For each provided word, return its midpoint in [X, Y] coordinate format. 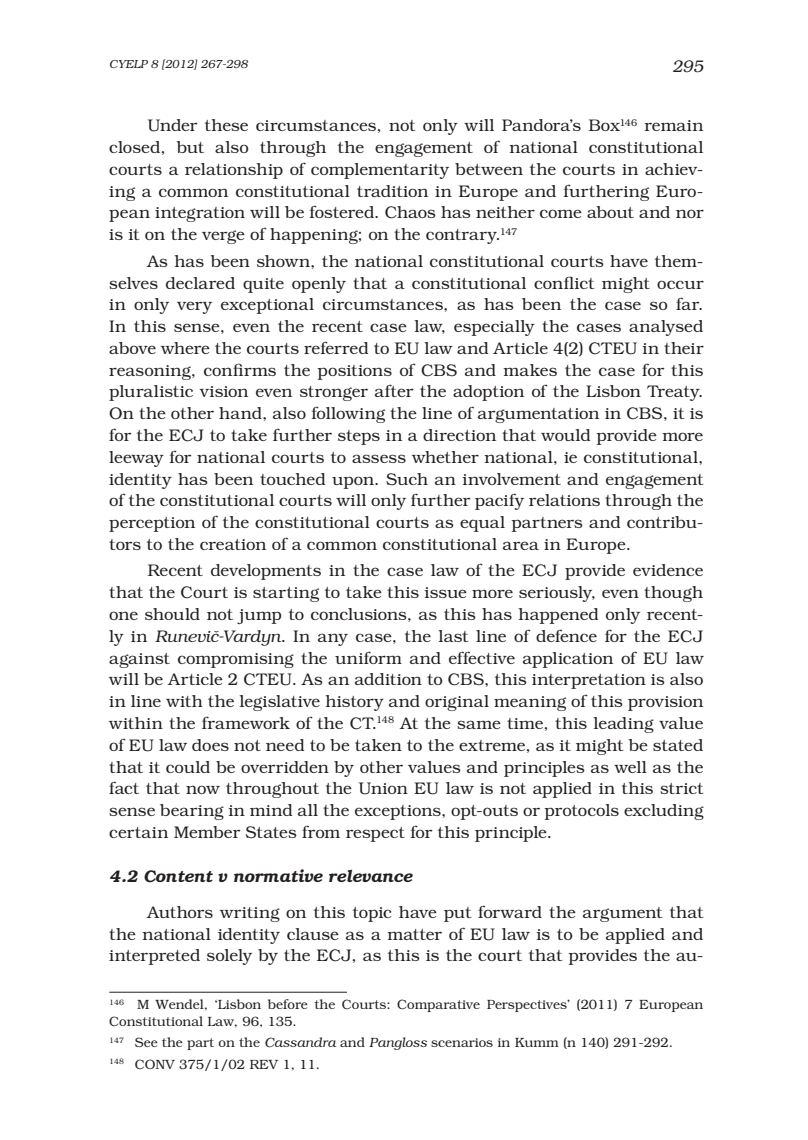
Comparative [438, 1005]
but [190, 147]
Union [383, 788]
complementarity [380, 171]
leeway [136, 459]
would [565, 435]
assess [379, 458]
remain [673, 125]
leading [624, 725]
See [146, 1042]
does [210, 745]
